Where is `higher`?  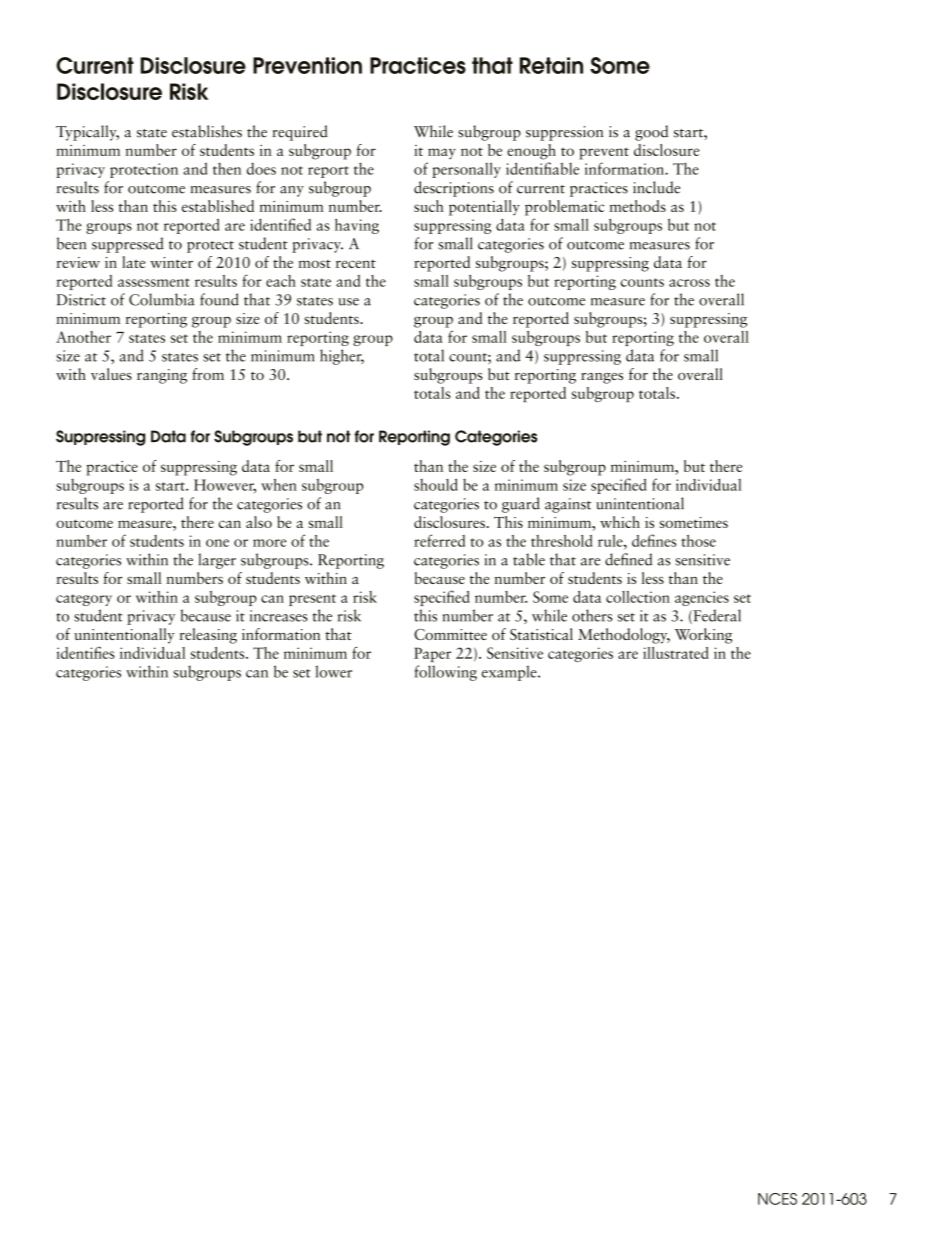
higher is located at coordinates (342, 357).
